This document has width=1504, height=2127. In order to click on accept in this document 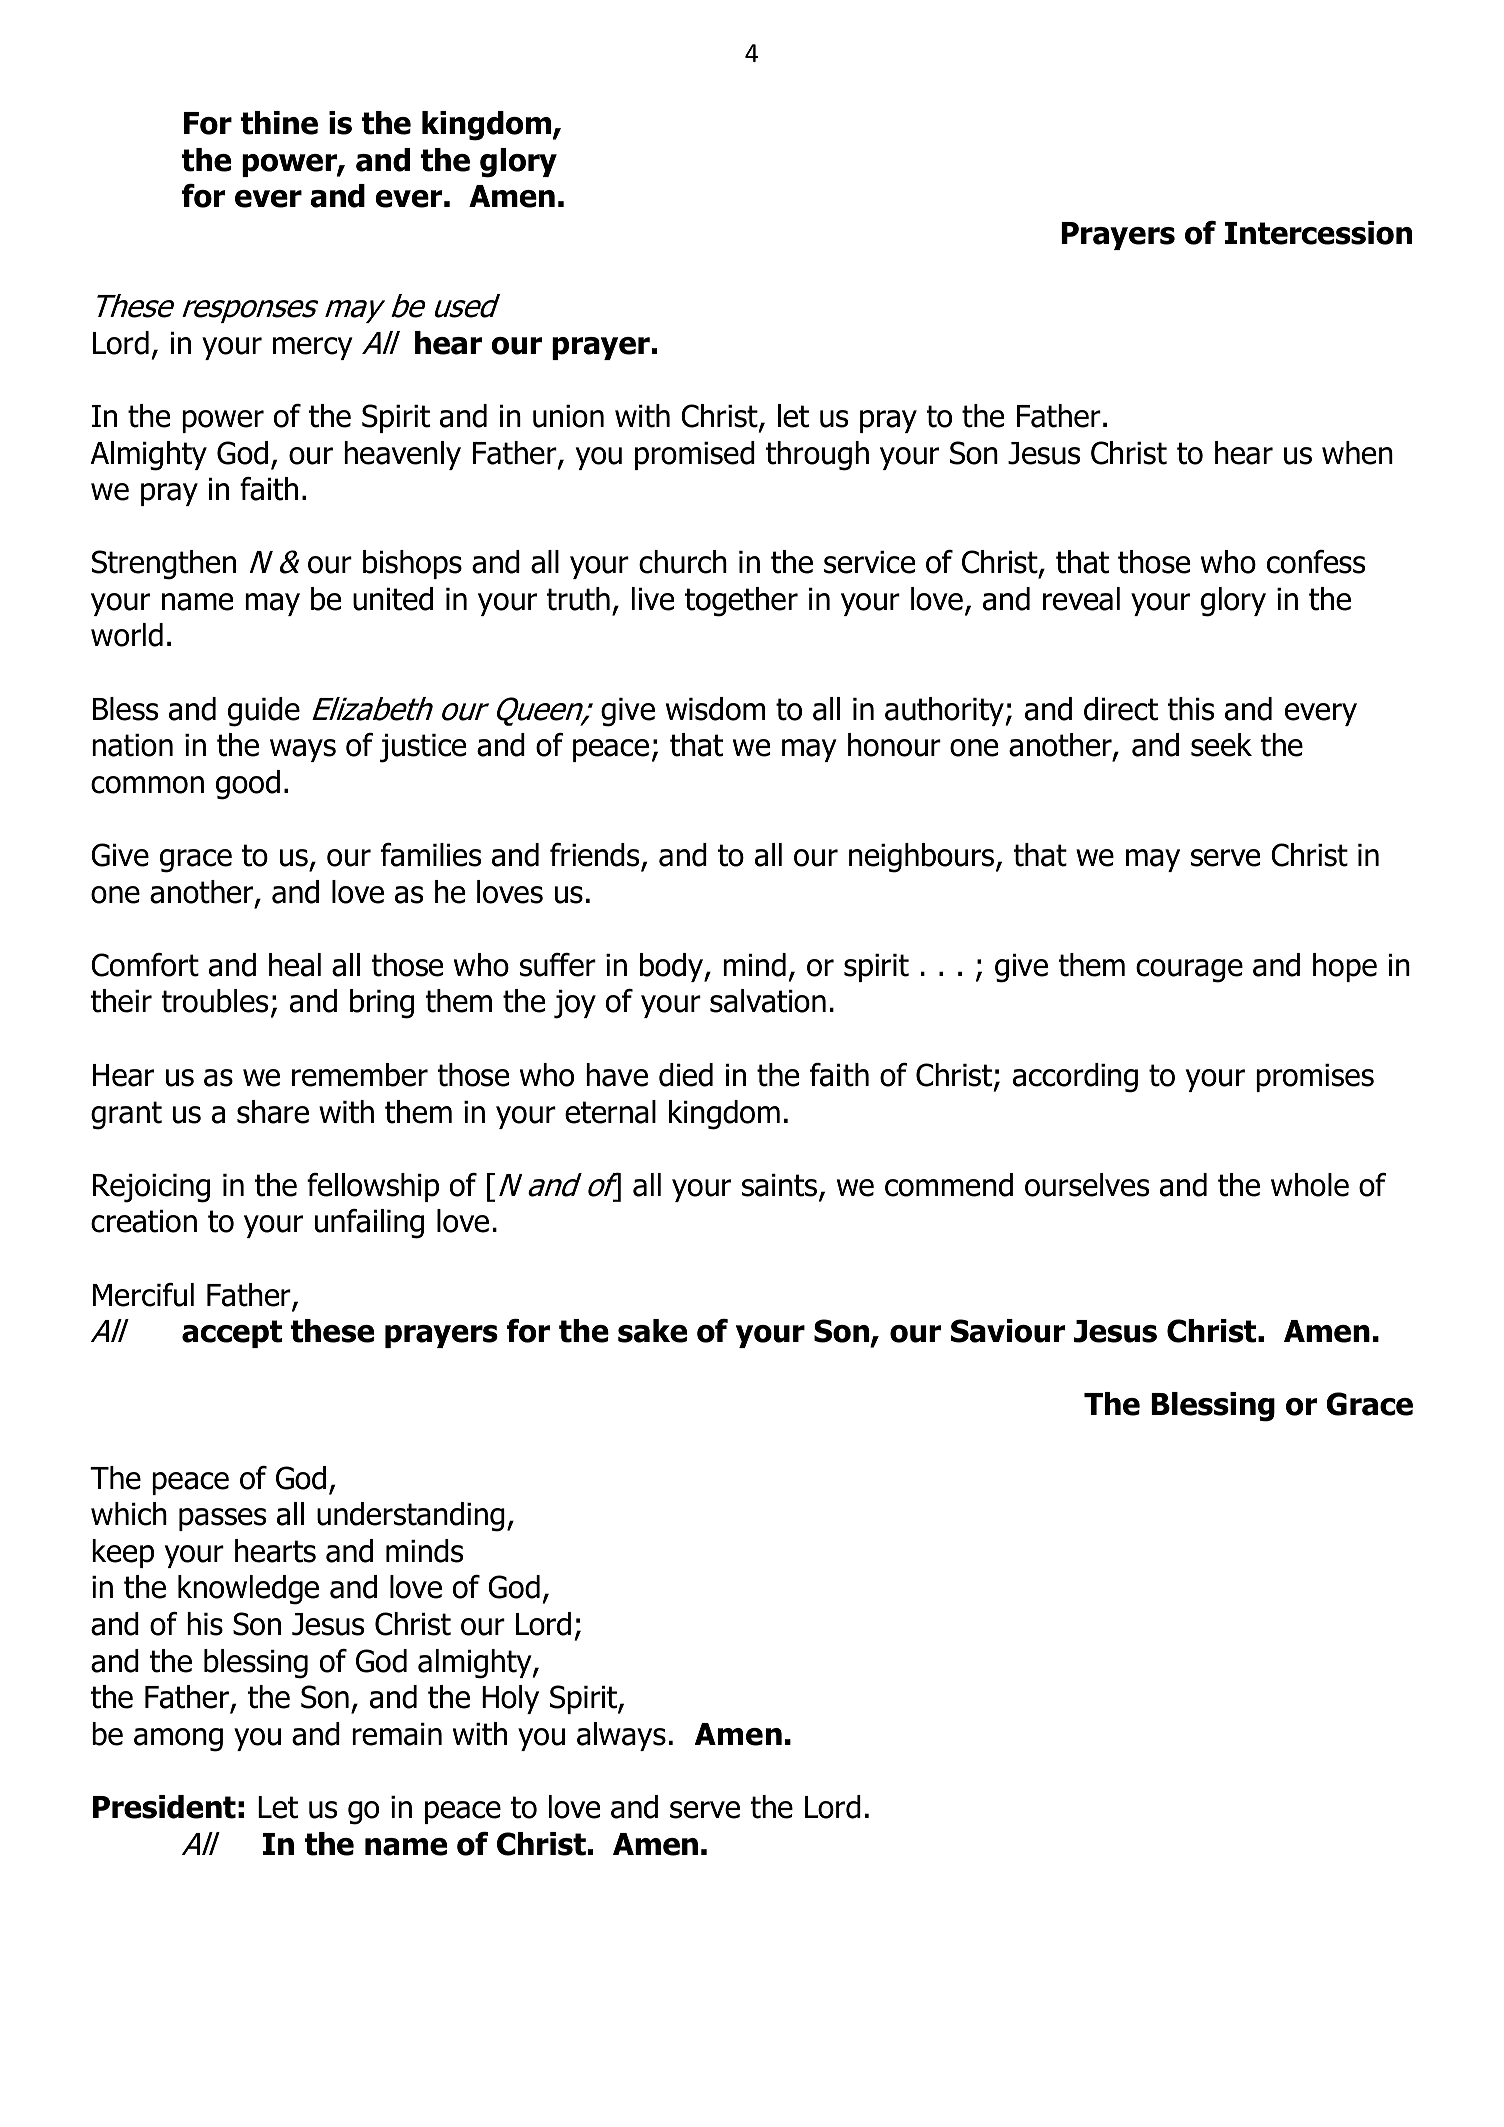, I will do `click(232, 1334)`.
